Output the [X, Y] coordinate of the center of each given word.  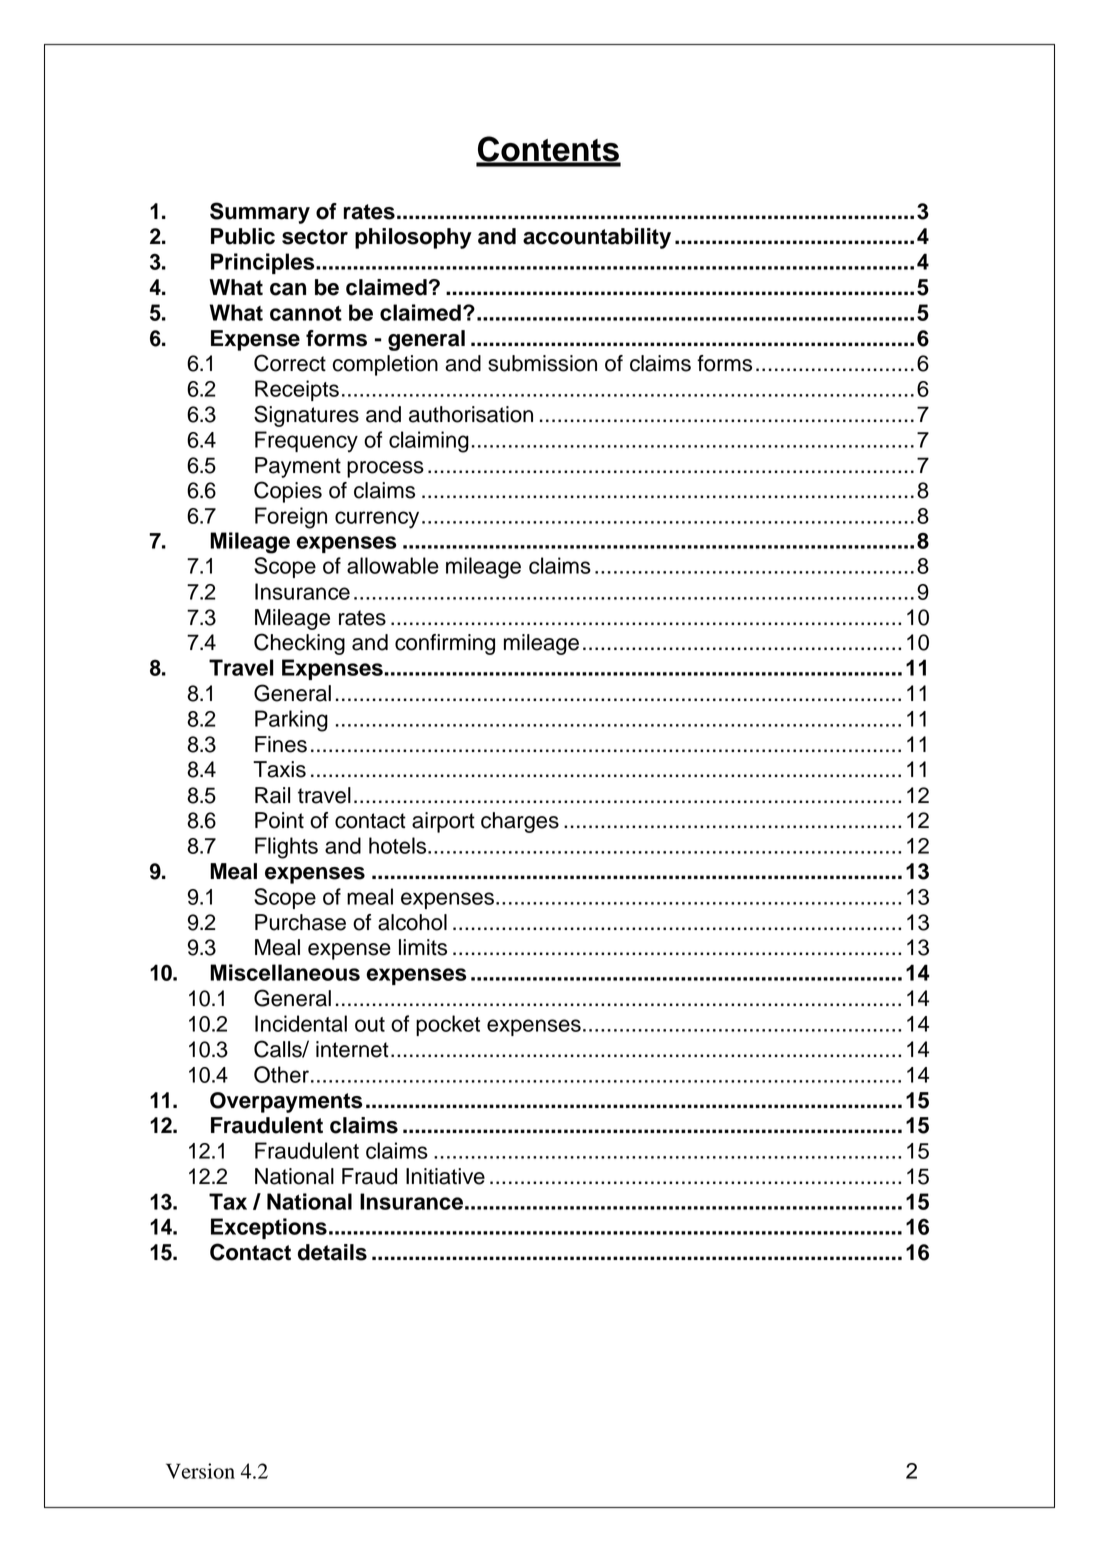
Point [279, 820]
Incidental [301, 1023]
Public [243, 236]
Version [200, 1471]
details [332, 1252]
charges [520, 822]
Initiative [445, 1176]
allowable [393, 565]
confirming [445, 644]
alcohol [412, 922]
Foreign [291, 518]
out [370, 1024]
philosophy [413, 238]
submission [542, 363]
